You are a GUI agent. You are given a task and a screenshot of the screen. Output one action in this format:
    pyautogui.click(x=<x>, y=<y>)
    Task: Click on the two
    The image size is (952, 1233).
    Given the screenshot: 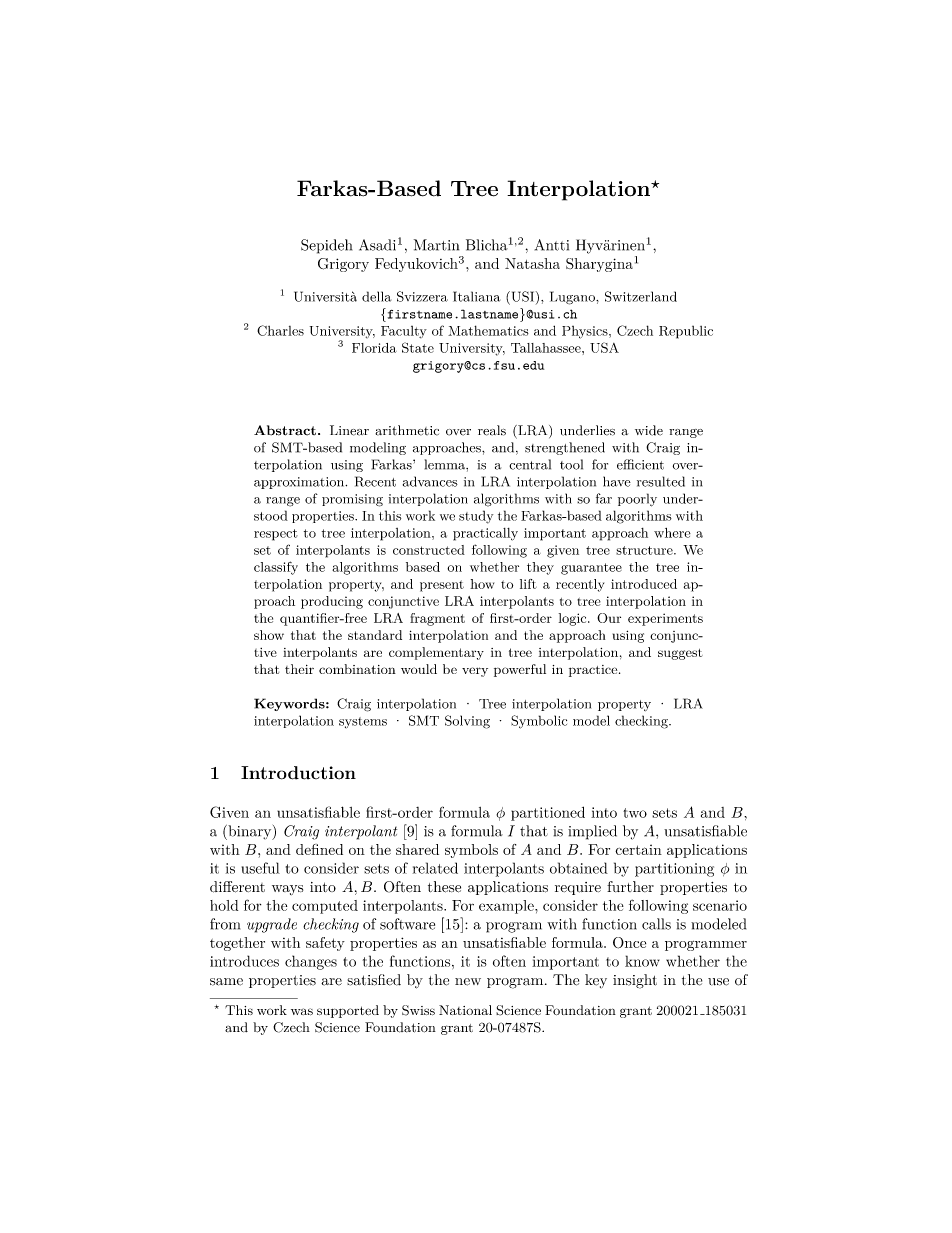 What is the action you would take?
    pyautogui.click(x=635, y=813)
